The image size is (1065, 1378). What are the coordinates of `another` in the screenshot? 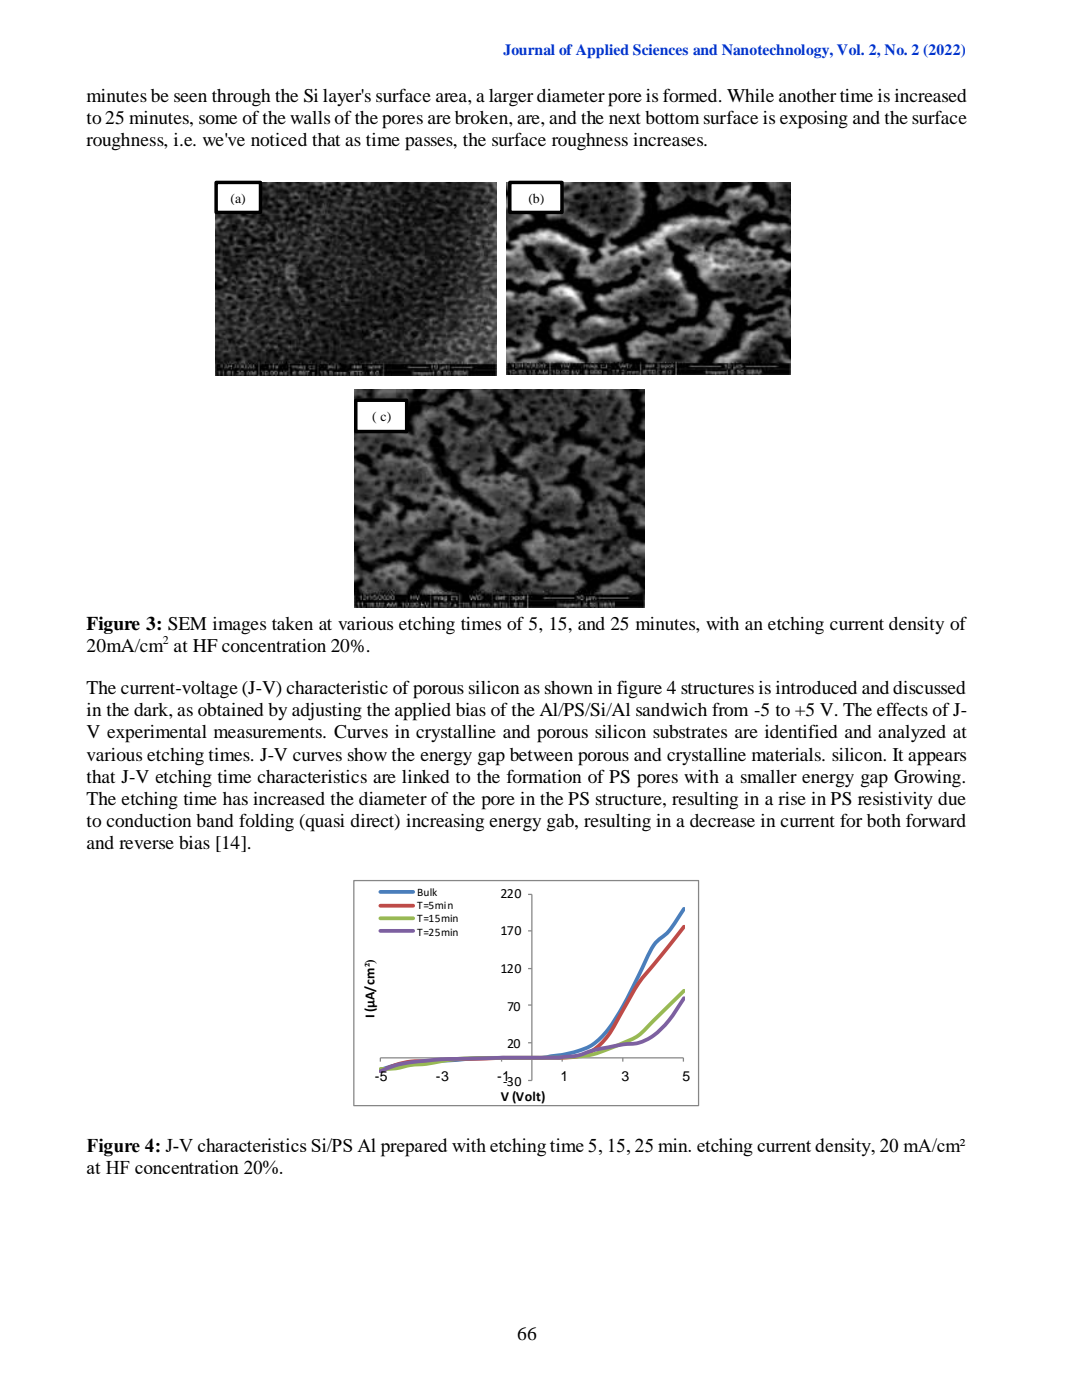 It's located at (807, 95).
